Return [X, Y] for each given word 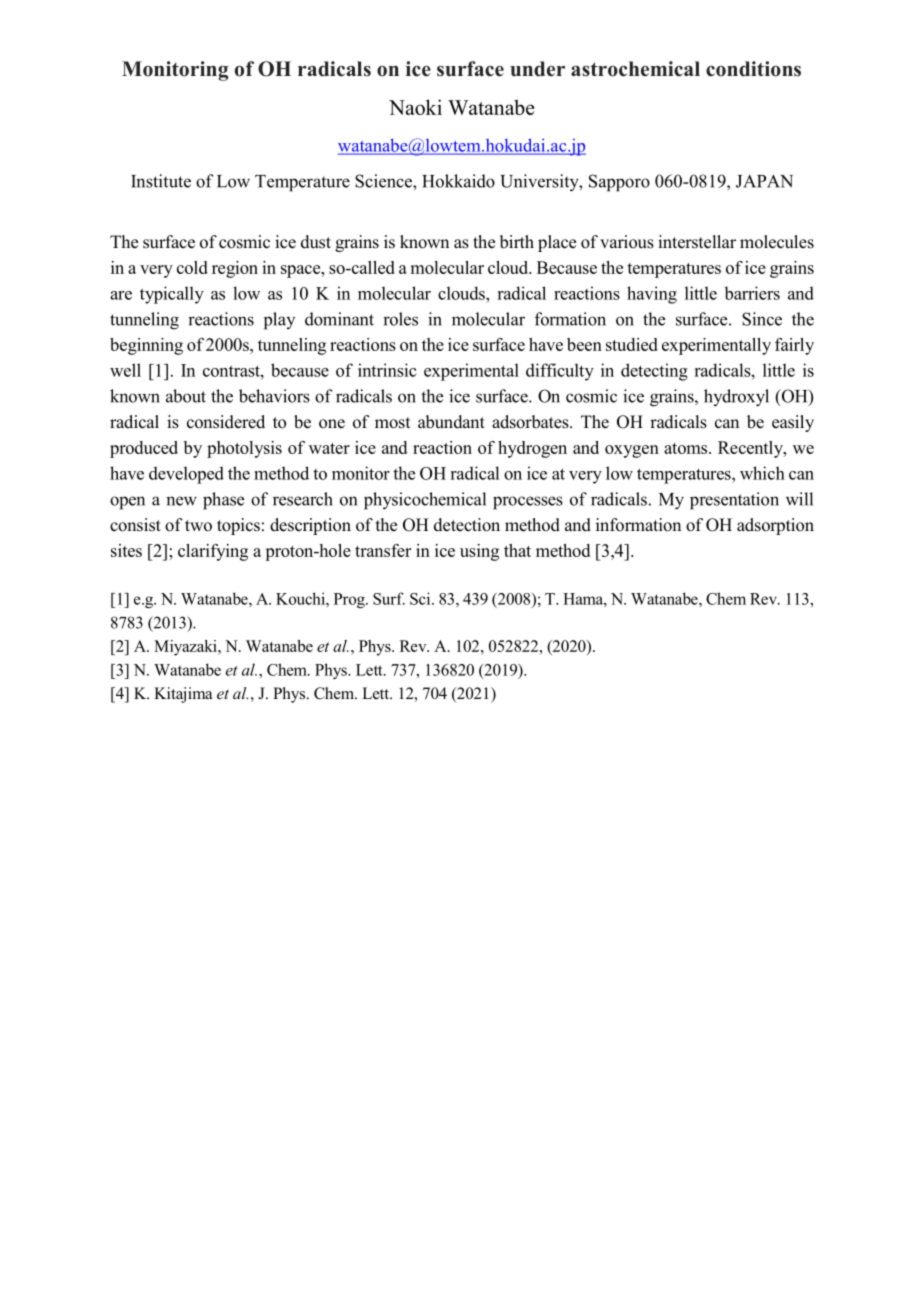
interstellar [697, 242]
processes [528, 503]
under [537, 69]
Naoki [415, 107]
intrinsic [387, 370]
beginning [146, 346]
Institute [161, 181]
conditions [753, 69]
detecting [654, 372]
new [181, 501]
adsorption [775, 526]
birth [517, 241]
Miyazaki [186, 648]
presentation [734, 501]
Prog [350, 600]
